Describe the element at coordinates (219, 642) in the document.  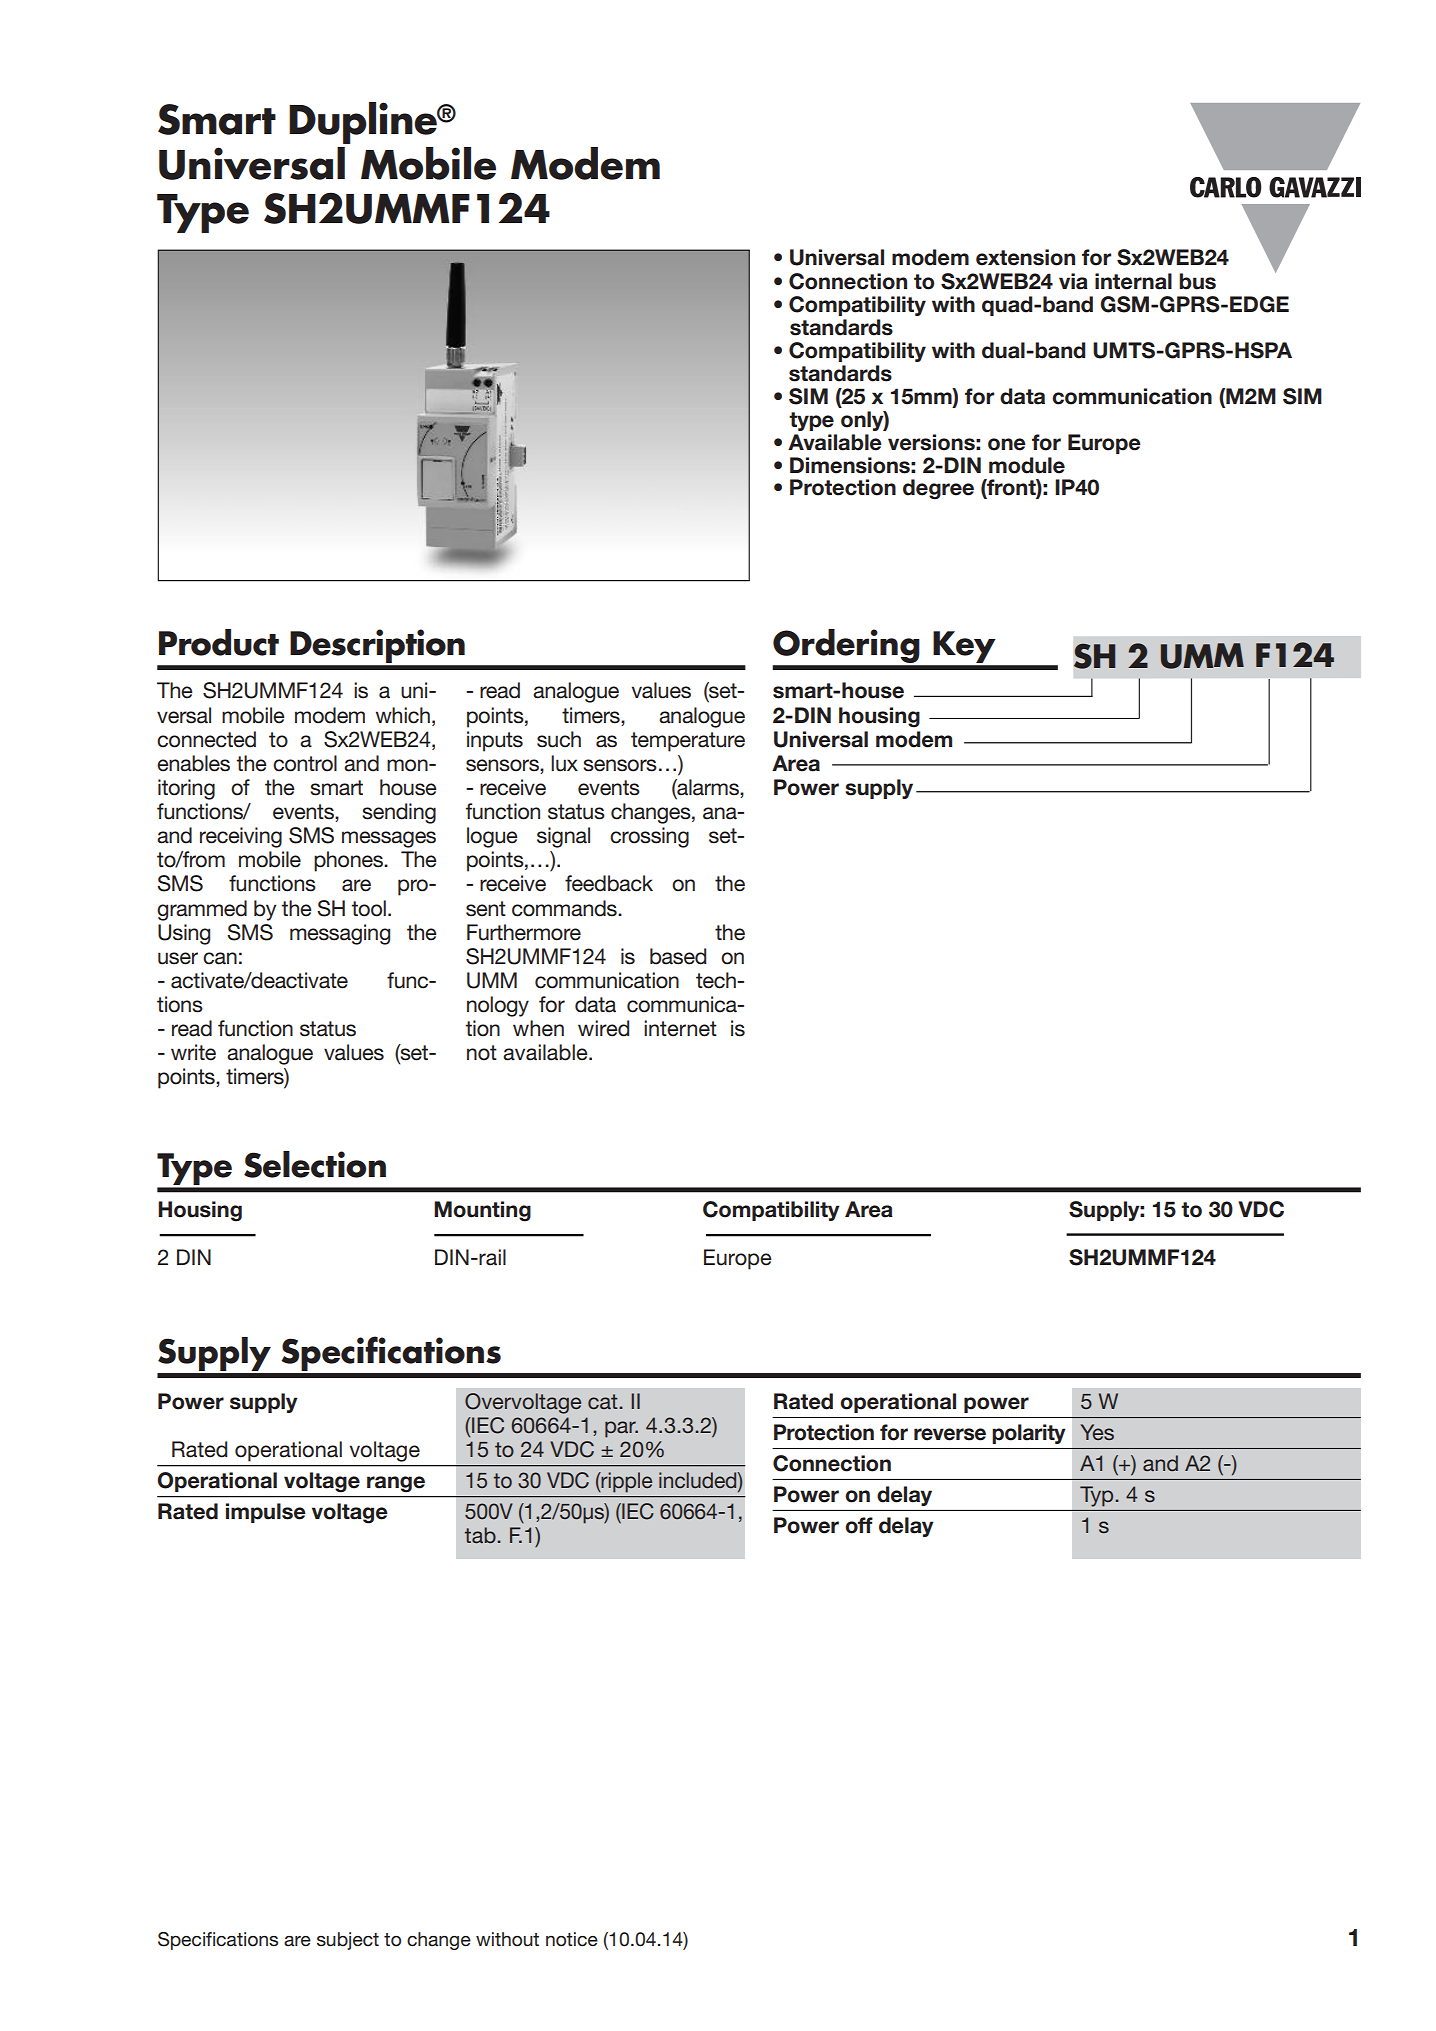
I see `Product` at that location.
